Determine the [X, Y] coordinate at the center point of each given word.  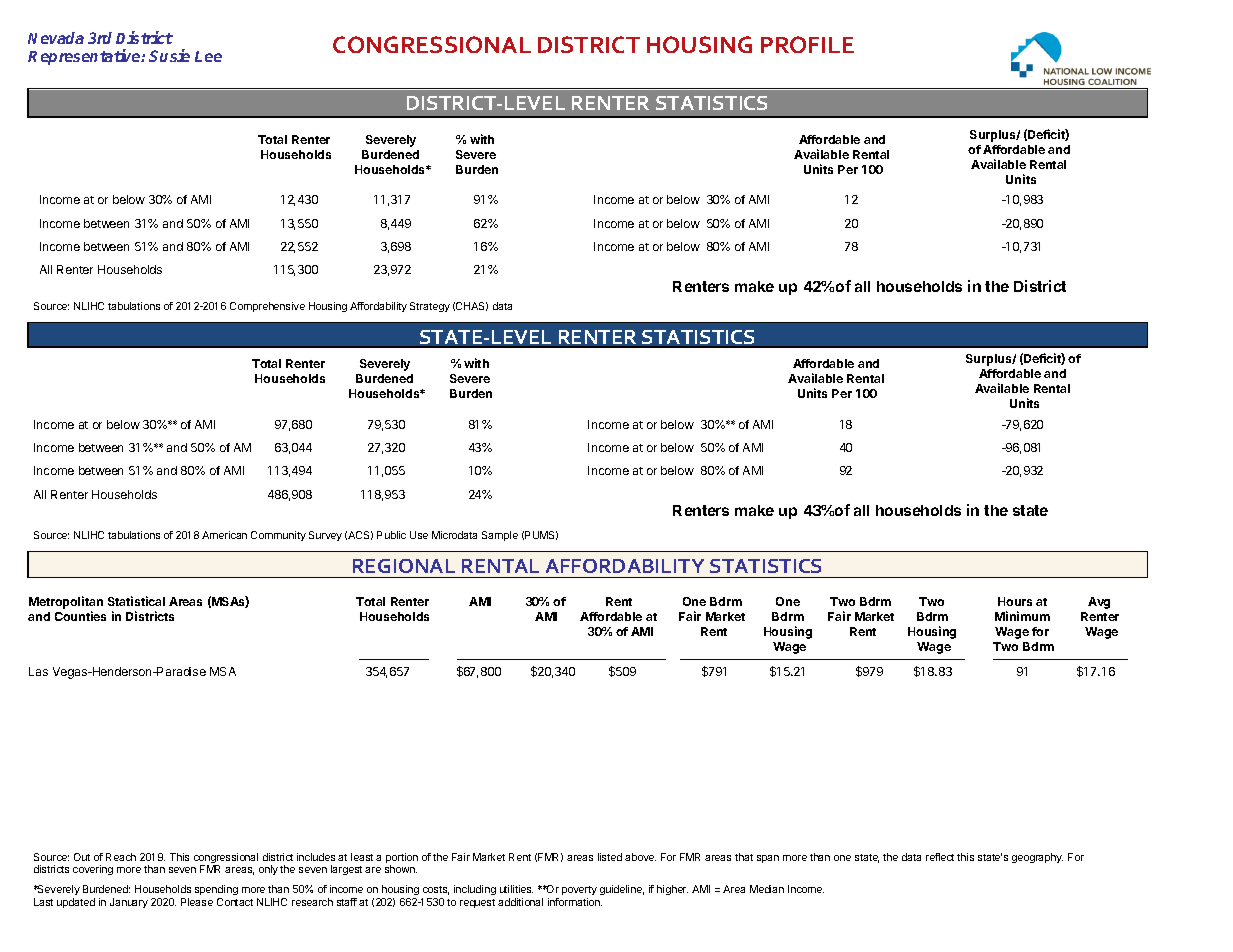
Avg [1099, 603]
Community [278, 536]
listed [610, 857]
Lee [208, 56]
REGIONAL [404, 566]
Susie [169, 55]
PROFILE [807, 44]
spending [216, 892]
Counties [80, 616]
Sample [500, 536]
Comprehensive [267, 307]
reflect [940, 857]
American [224, 535]
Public [391, 535]
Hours [1015, 601]
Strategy [430, 307]
